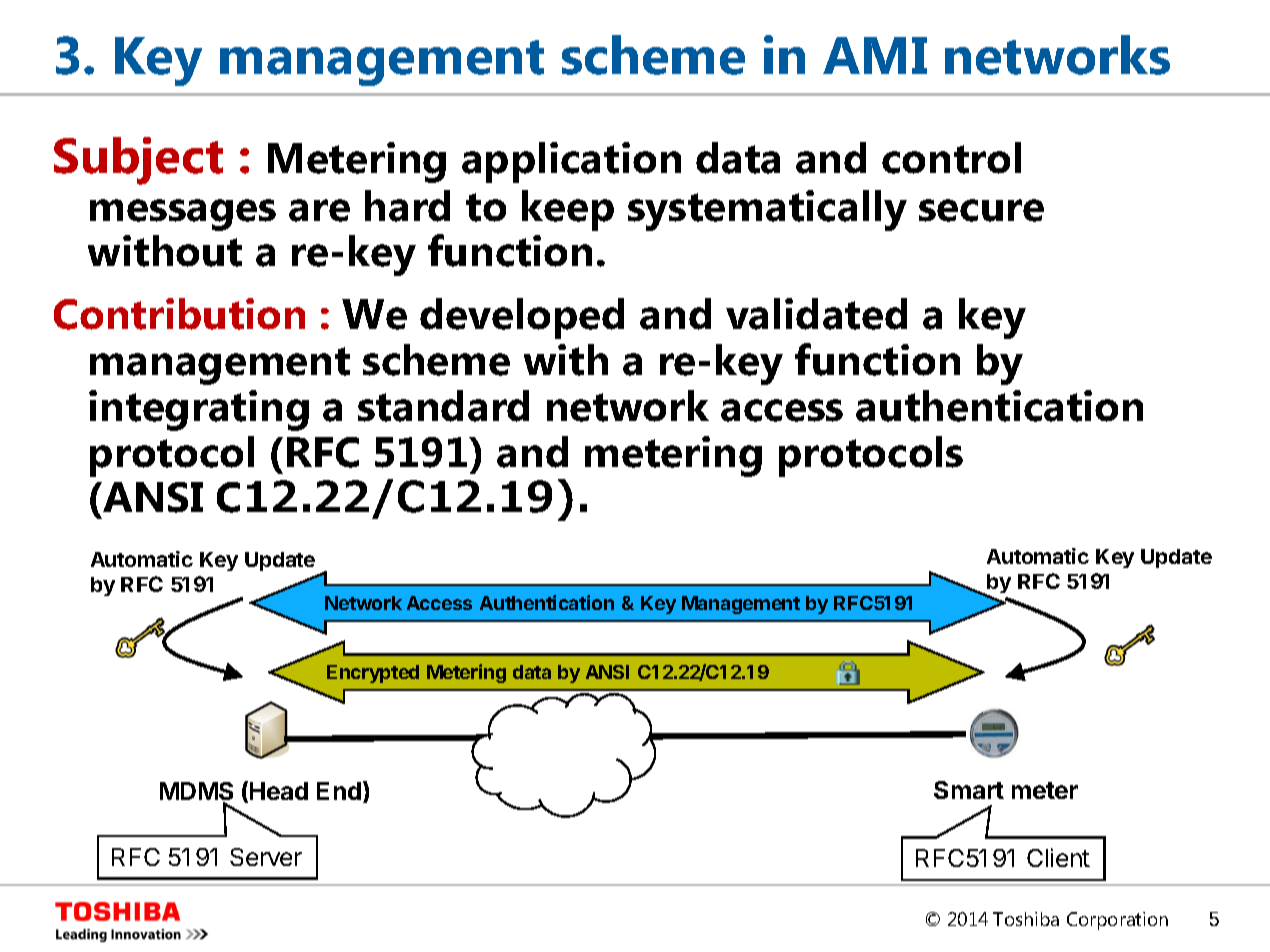  What do you see at coordinates (373, 674) in the screenshot?
I see `Encrypted` at bounding box center [373, 674].
